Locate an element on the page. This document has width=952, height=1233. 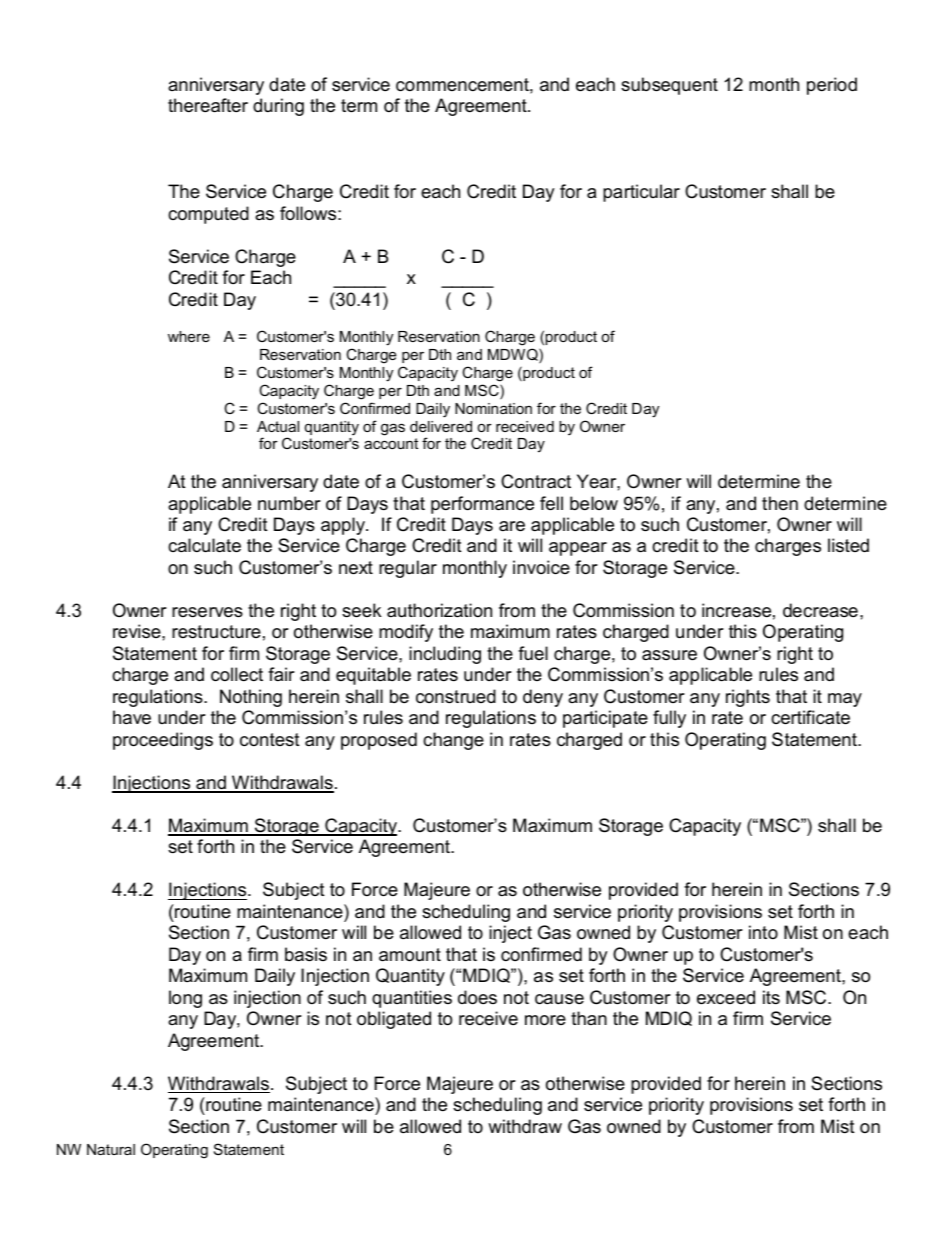
period is located at coordinates (832, 86).
